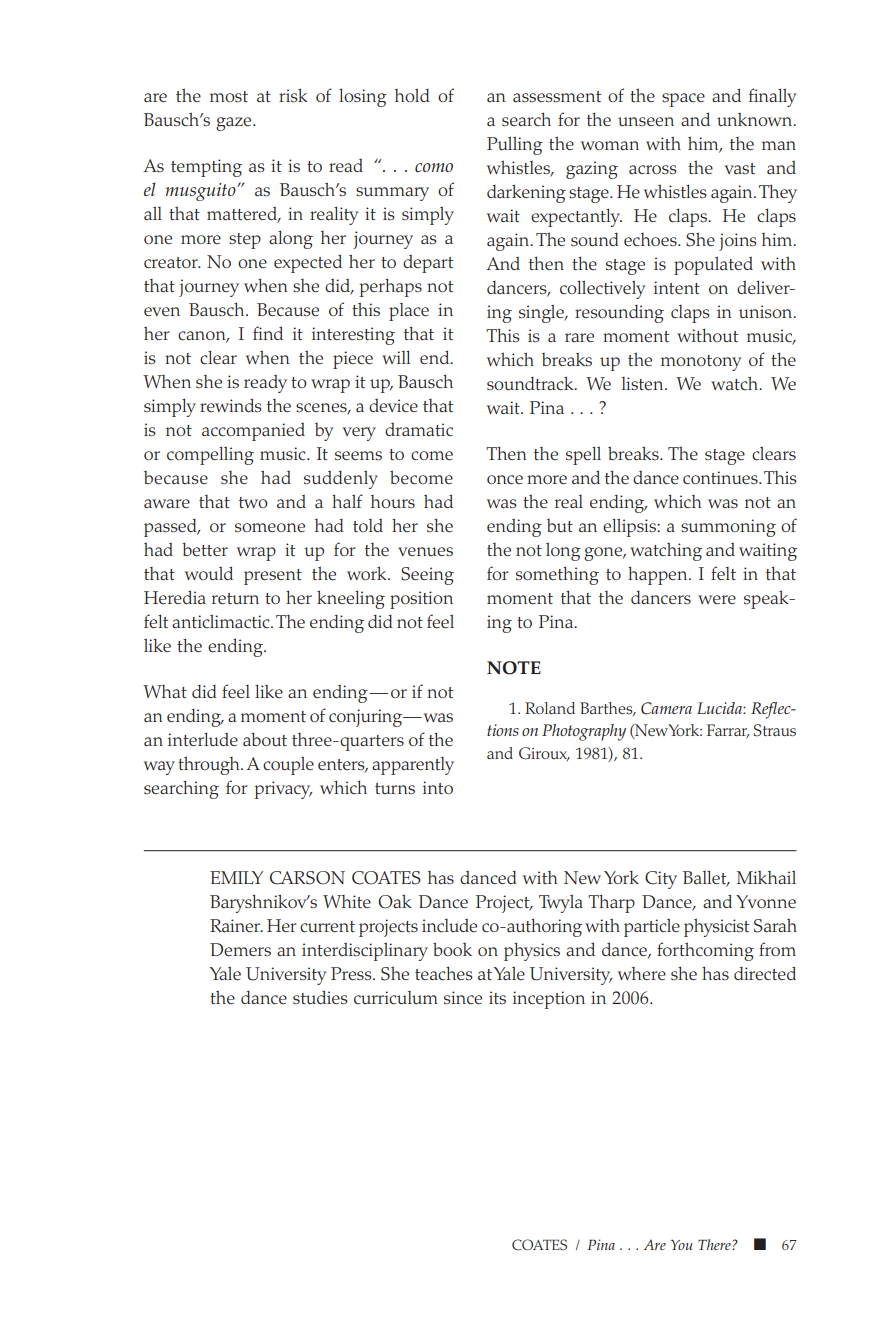 This image has height=1328, width=896. Describe the element at coordinates (701, 363) in the image. I see `monotony` at that location.
